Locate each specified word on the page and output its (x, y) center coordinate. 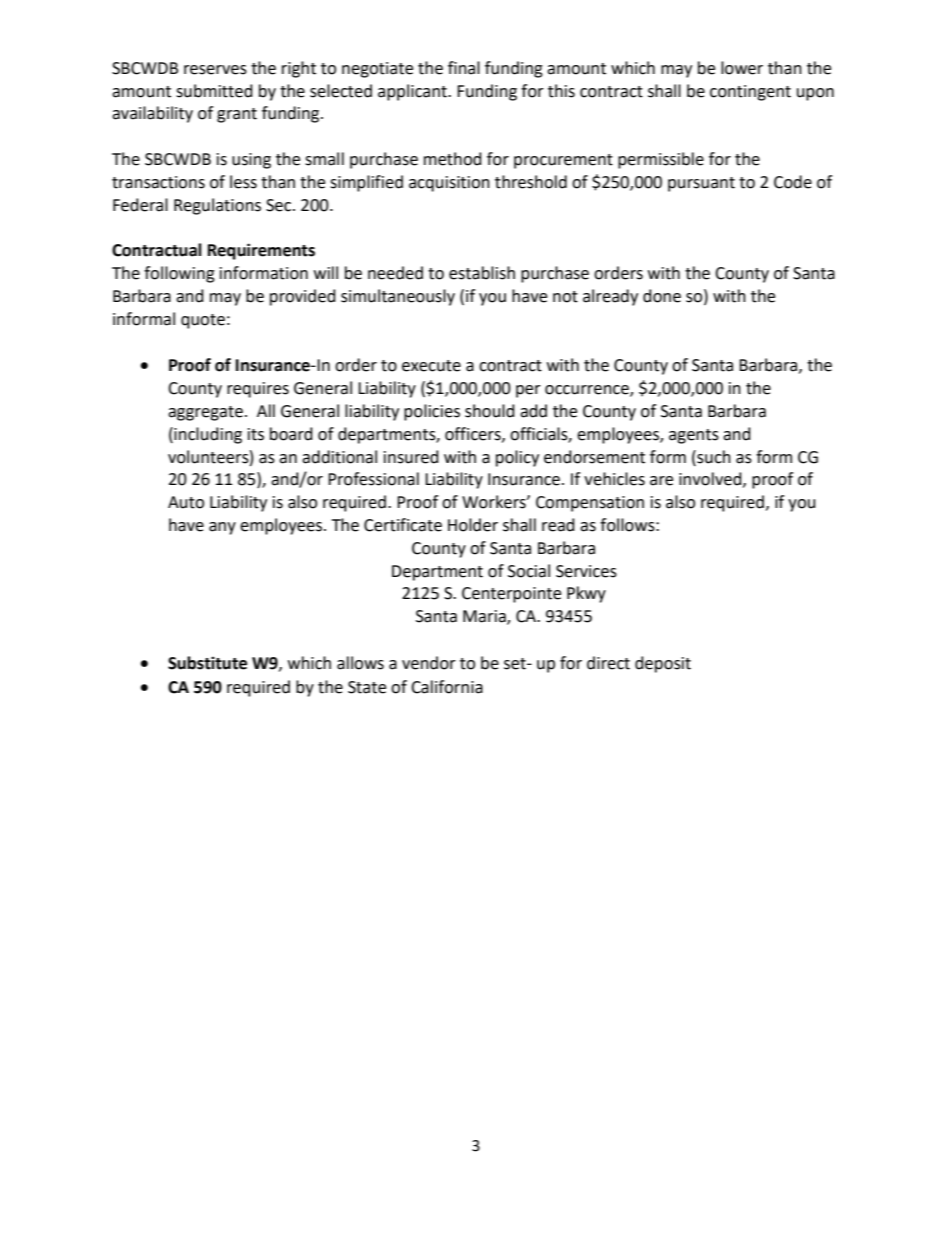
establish (482, 273)
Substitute (207, 663)
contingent (750, 93)
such (713, 457)
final (464, 68)
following (179, 274)
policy (517, 458)
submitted (214, 91)
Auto (186, 502)
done (662, 296)
